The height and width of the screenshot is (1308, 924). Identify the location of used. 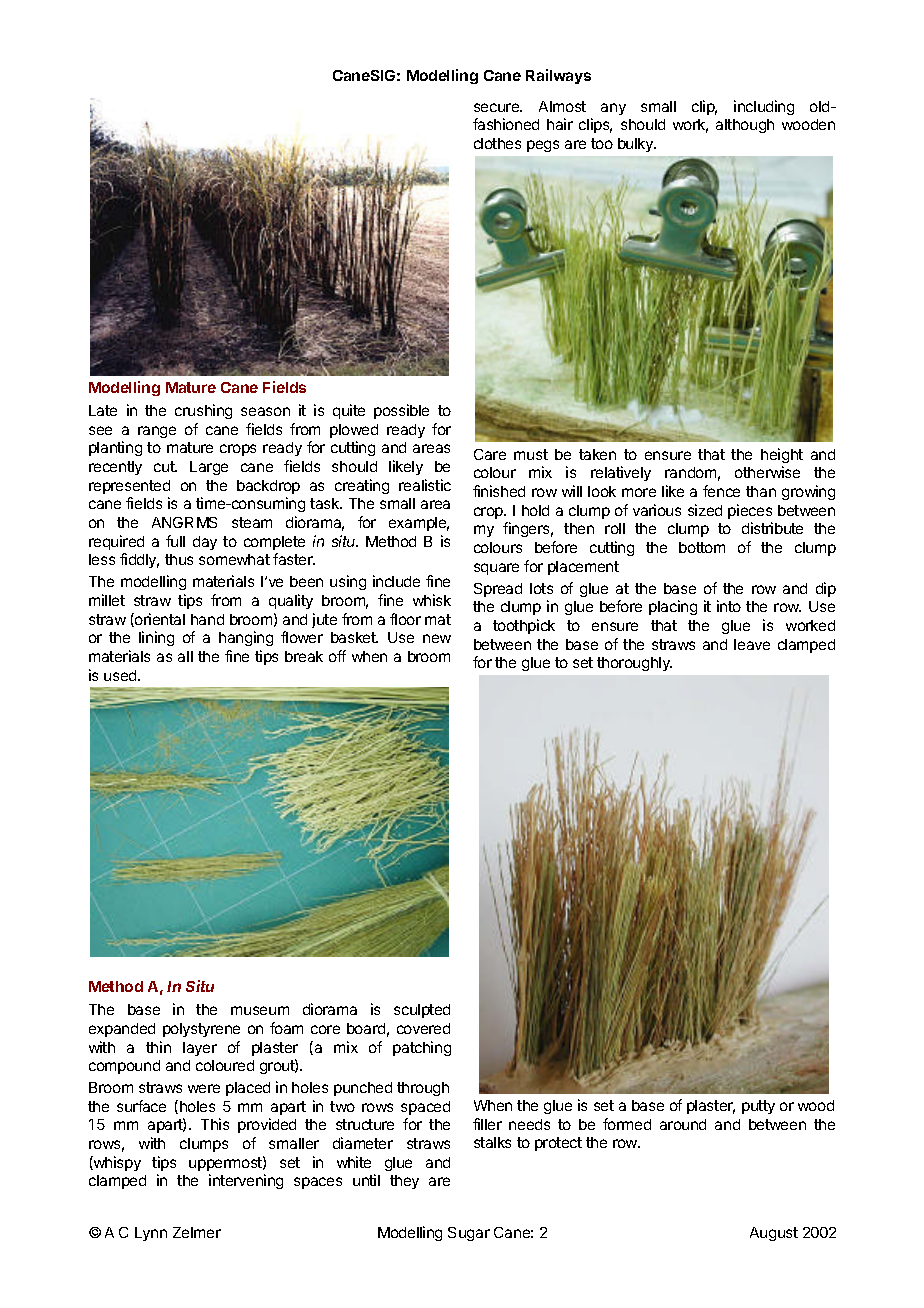
(121, 675).
